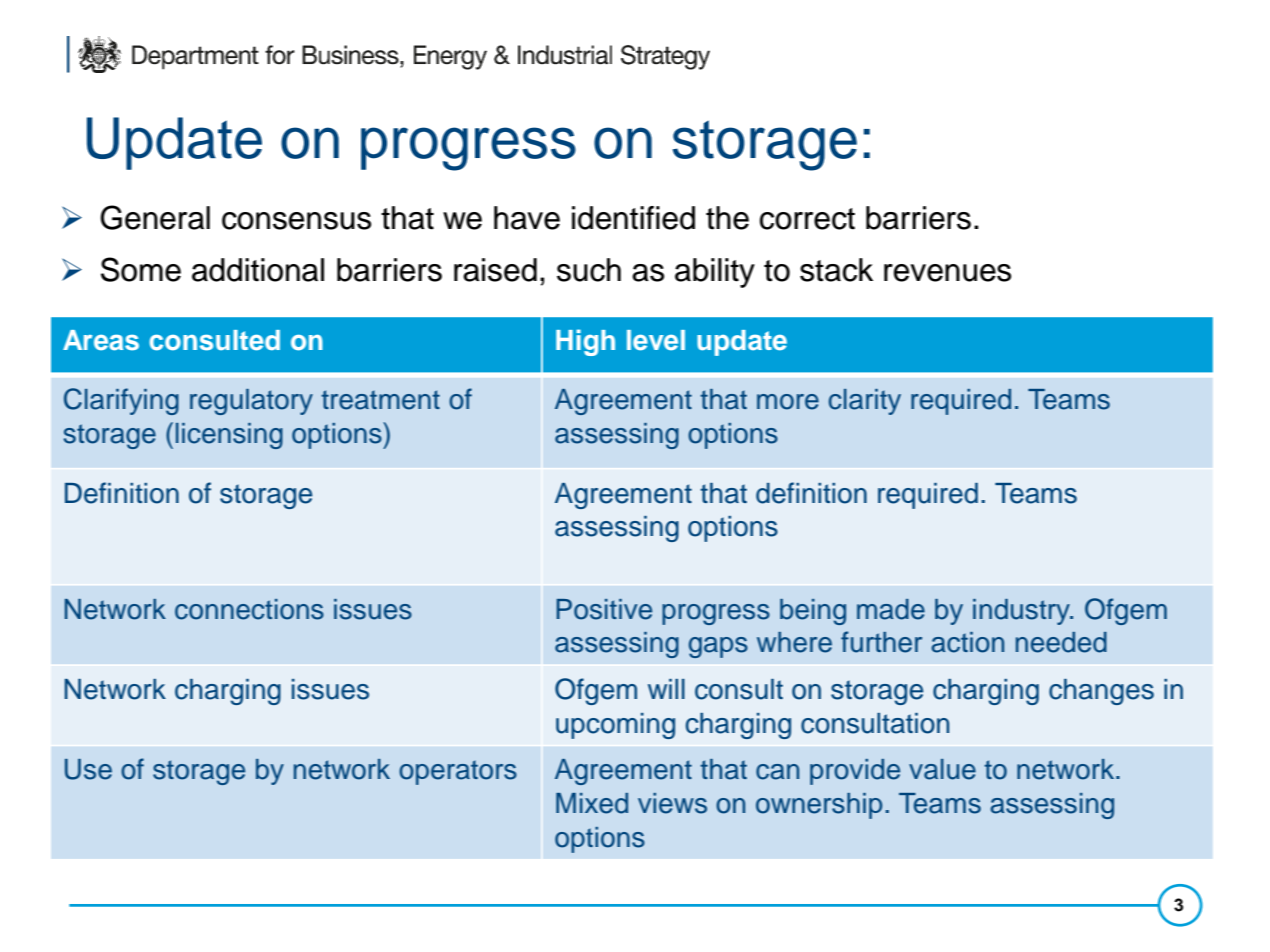 The width and height of the page is (1270, 952). What do you see at coordinates (249, 609) in the page?
I see `connections` at bounding box center [249, 609].
